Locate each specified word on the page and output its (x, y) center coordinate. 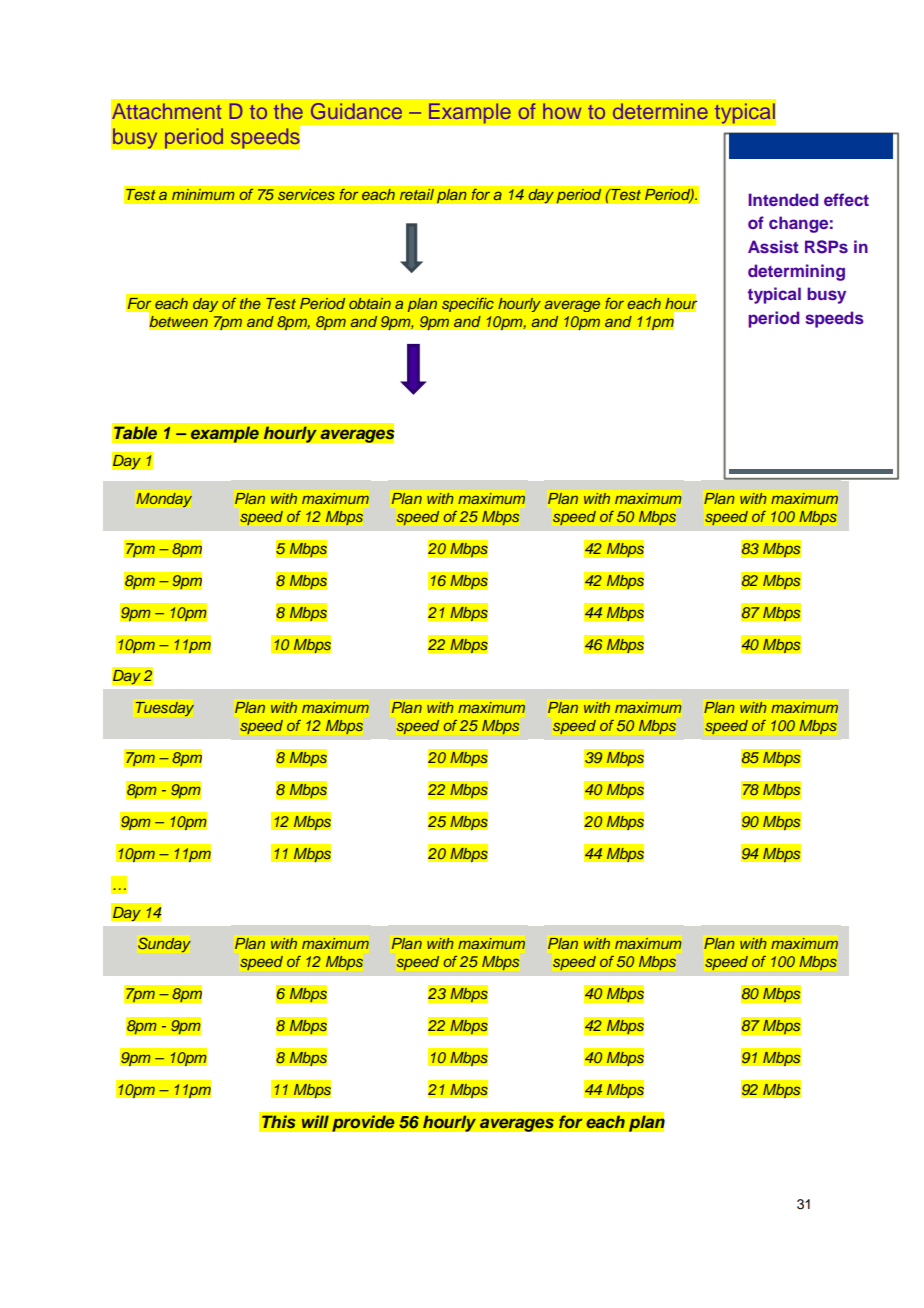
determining (796, 272)
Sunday (164, 945)
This (279, 1122)
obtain (370, 303)
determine (660, 111)
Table (135, 432)
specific (468, 305)
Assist (773, 246)
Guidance (356, 111)
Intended (783, 199)
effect (846, 199)
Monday (164, 500)
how (562, 111)
